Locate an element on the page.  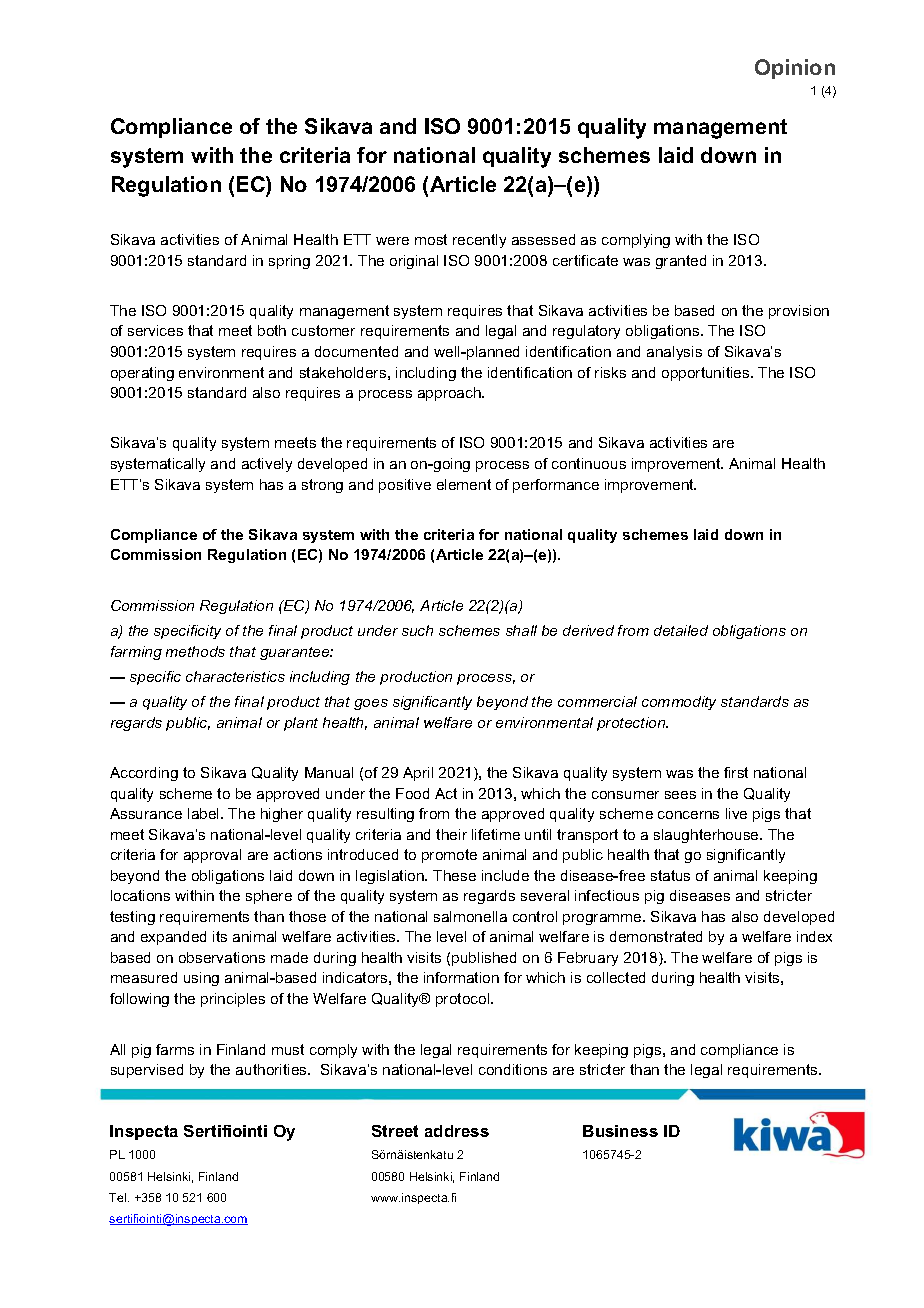
address is located at coordinates (457, 1131).
